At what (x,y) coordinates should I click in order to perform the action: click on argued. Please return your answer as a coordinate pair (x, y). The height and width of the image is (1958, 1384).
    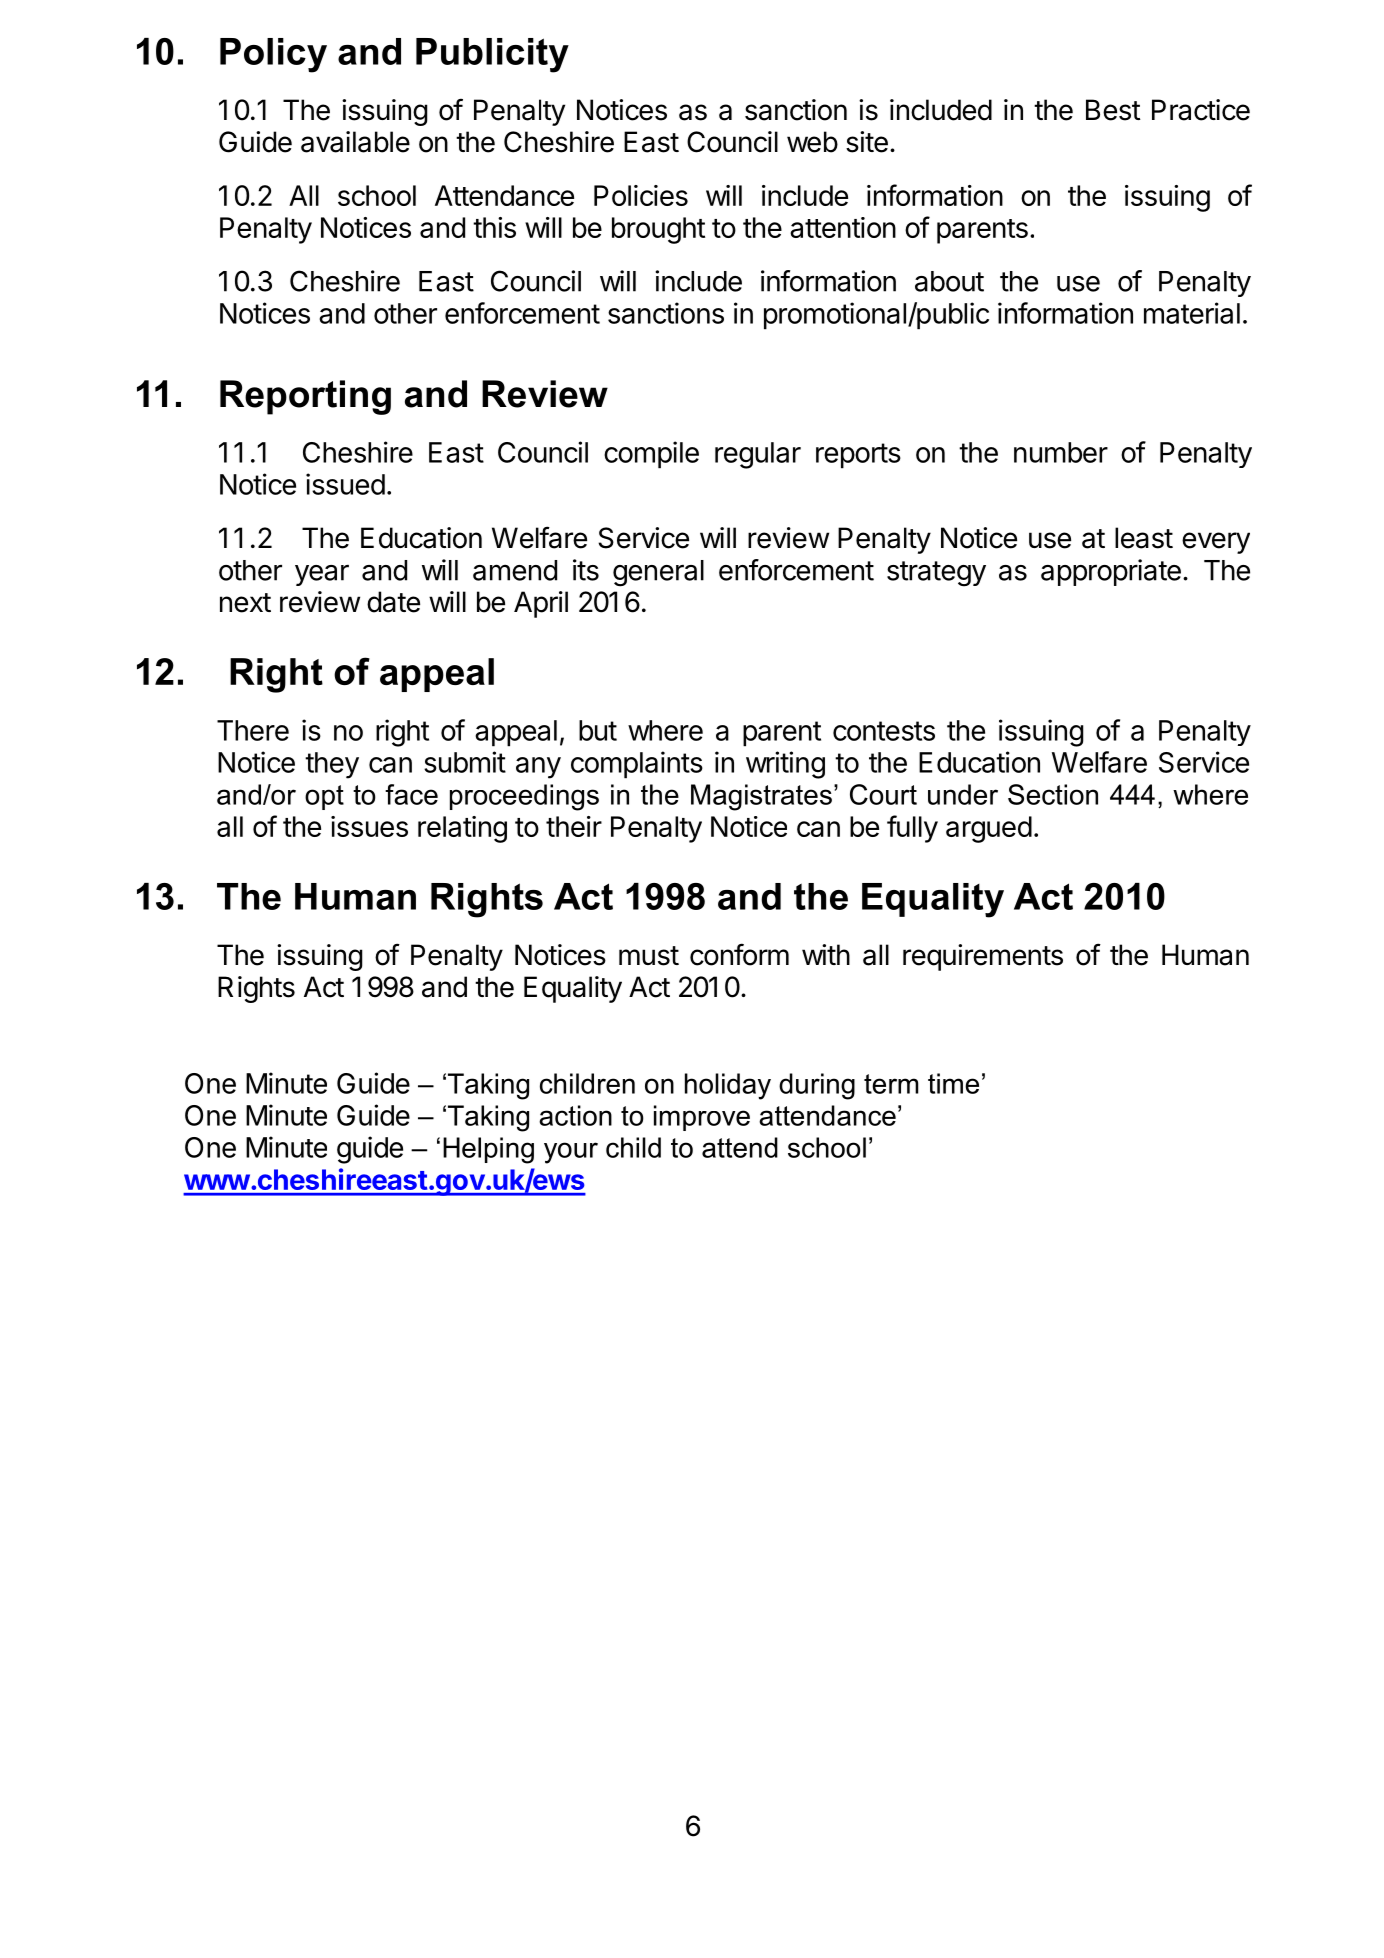
    Looking at the image, I should click on (989, 829).
